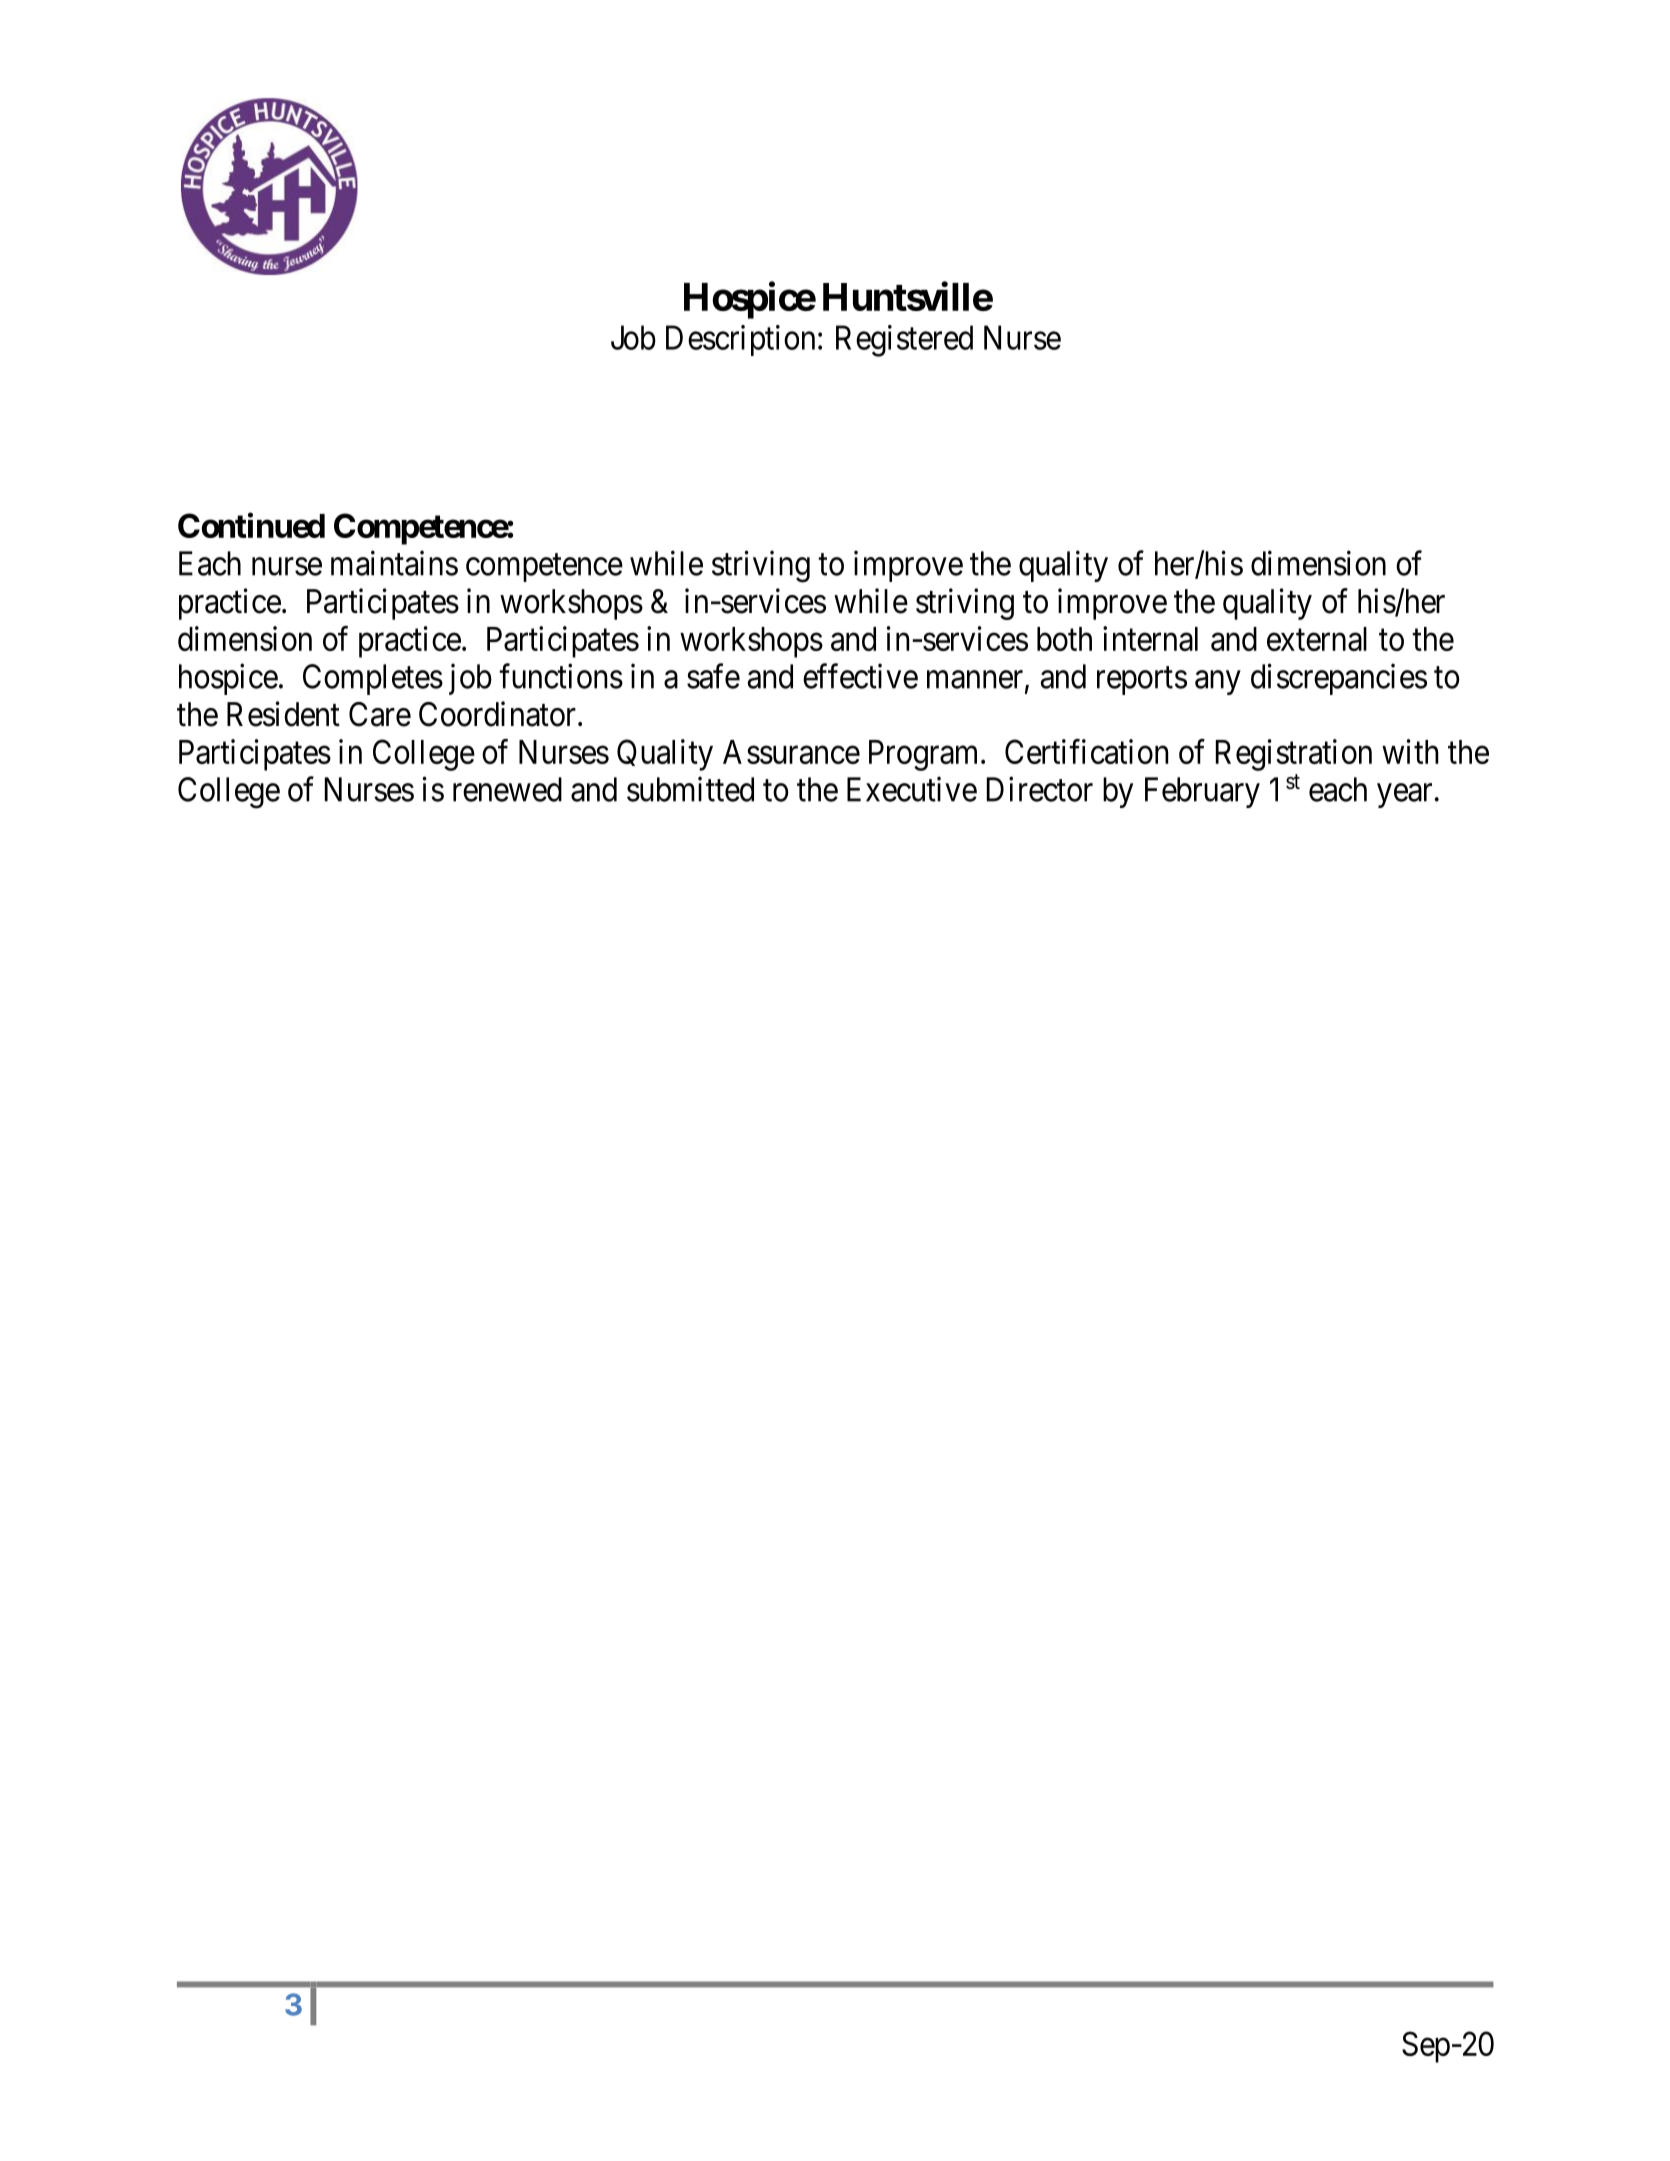  Describe the element at coordinates (380, 714) in the image. I see `Care` at that location.
